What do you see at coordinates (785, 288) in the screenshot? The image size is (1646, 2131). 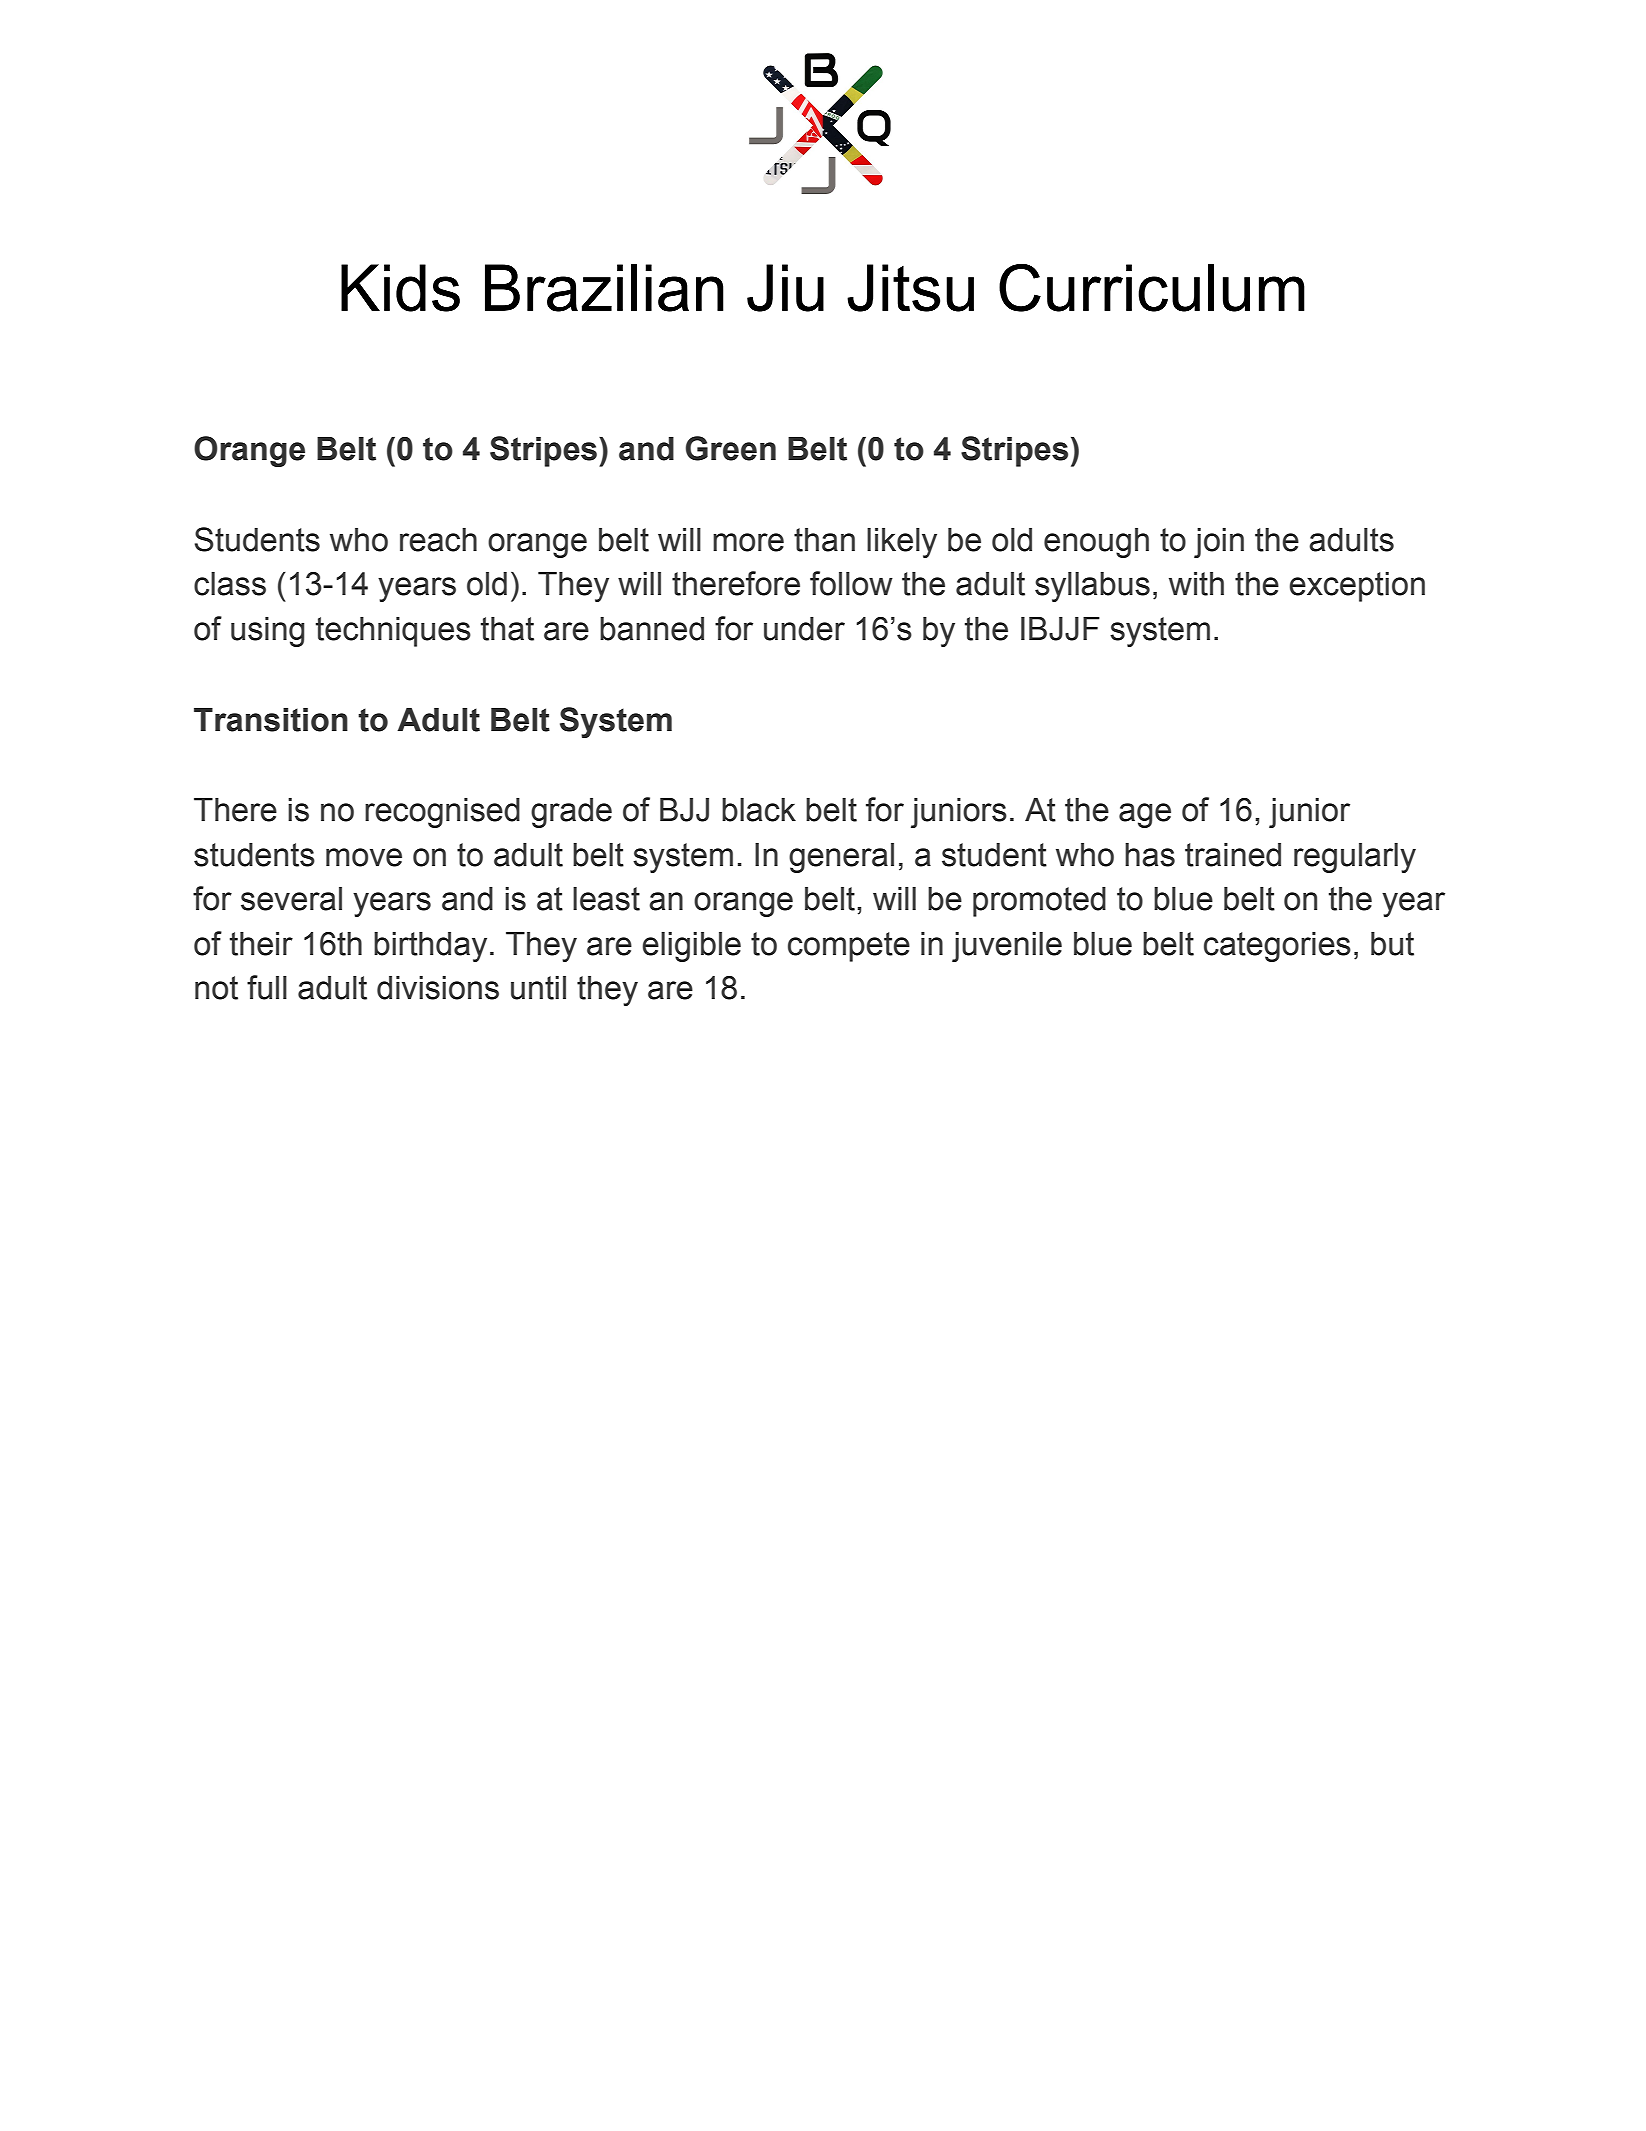 I see `Jiu` at bounding box center [785, 288].
